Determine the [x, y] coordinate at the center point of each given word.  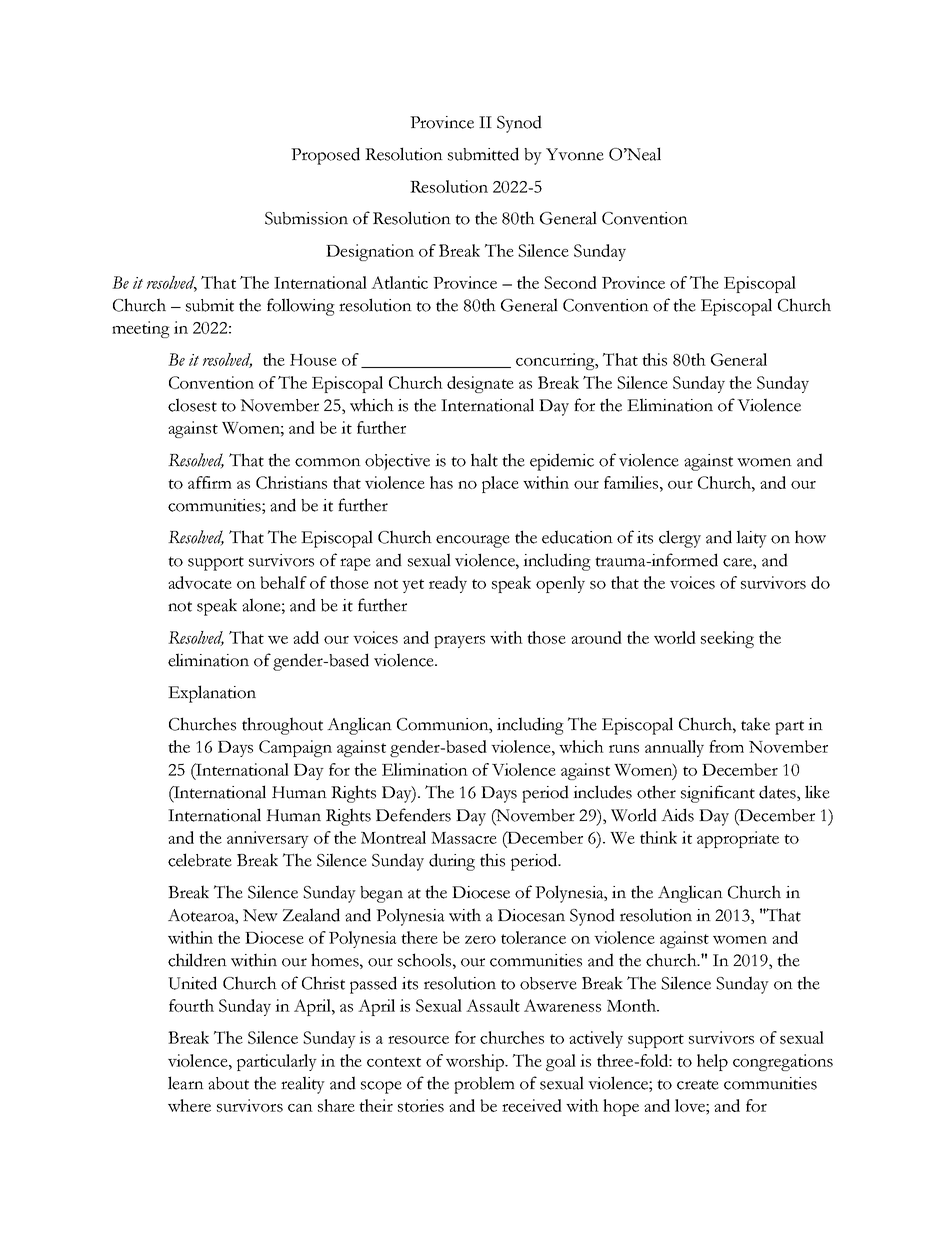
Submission [306, 218]
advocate [200, 582]
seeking [727, 639]
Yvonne [575, 154]
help [712, 1062]
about [228, 1083]
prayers [459, 642]
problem [484, 1085]
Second [570, 282]
